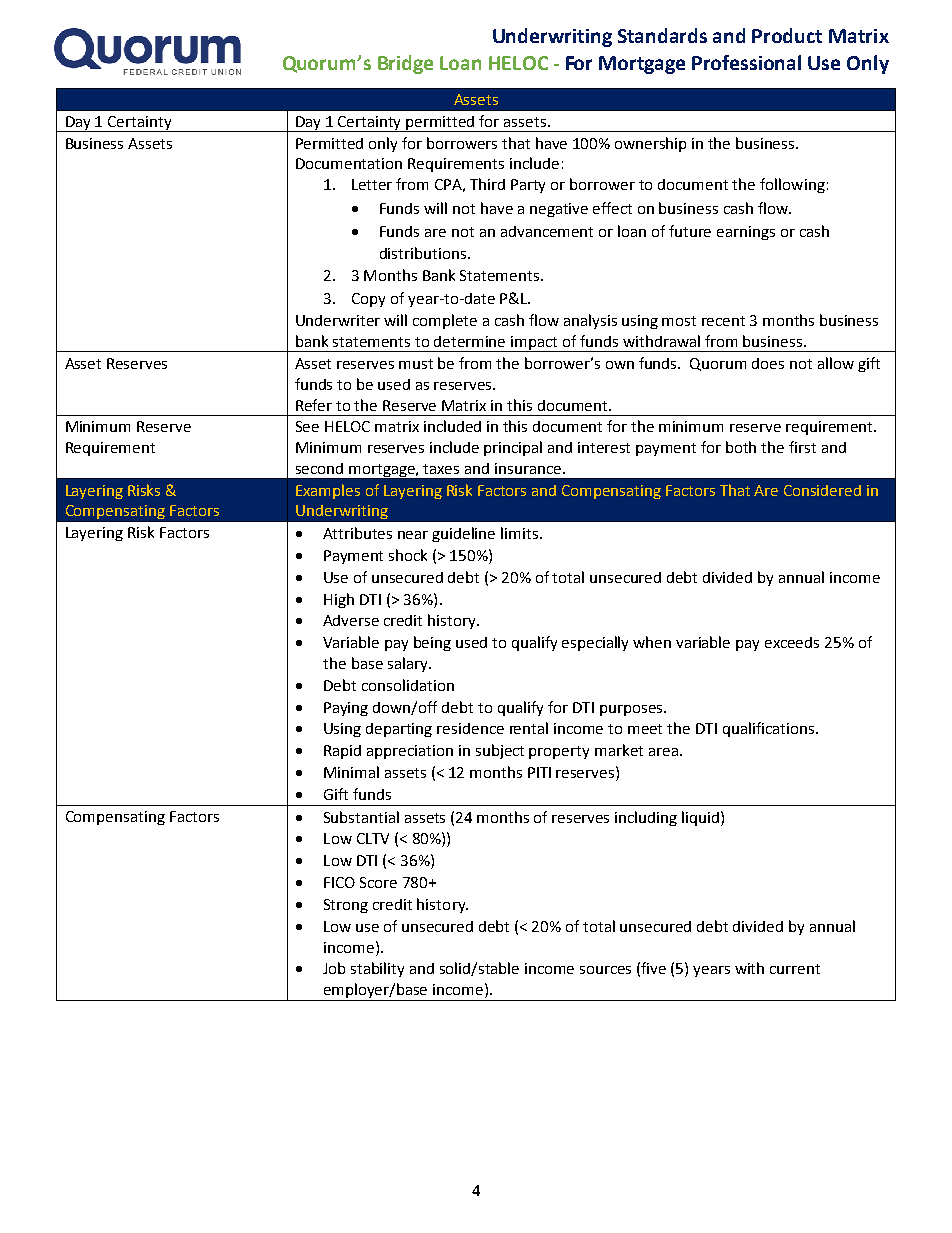  I want to click on Considered, so click(822, 490).
